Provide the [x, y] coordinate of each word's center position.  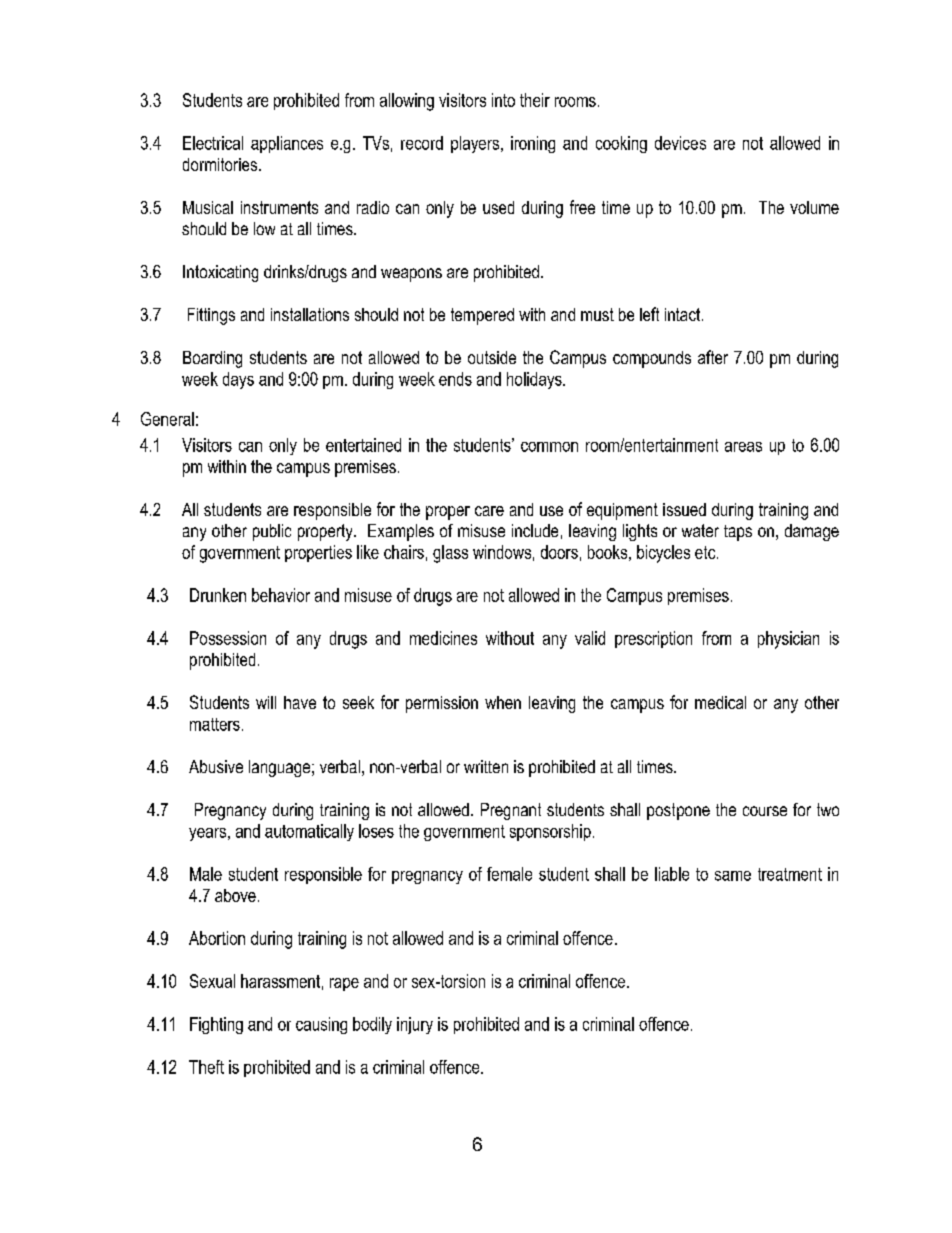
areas [743, 447]
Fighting [216, 1025]
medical [720, 702]
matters [215, 724]
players [475, 144]
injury [415, 1025]
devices [680, 143]
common [549, 447]
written [486, 766]
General [167, 419]
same [733, 876]
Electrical [213, 143]
